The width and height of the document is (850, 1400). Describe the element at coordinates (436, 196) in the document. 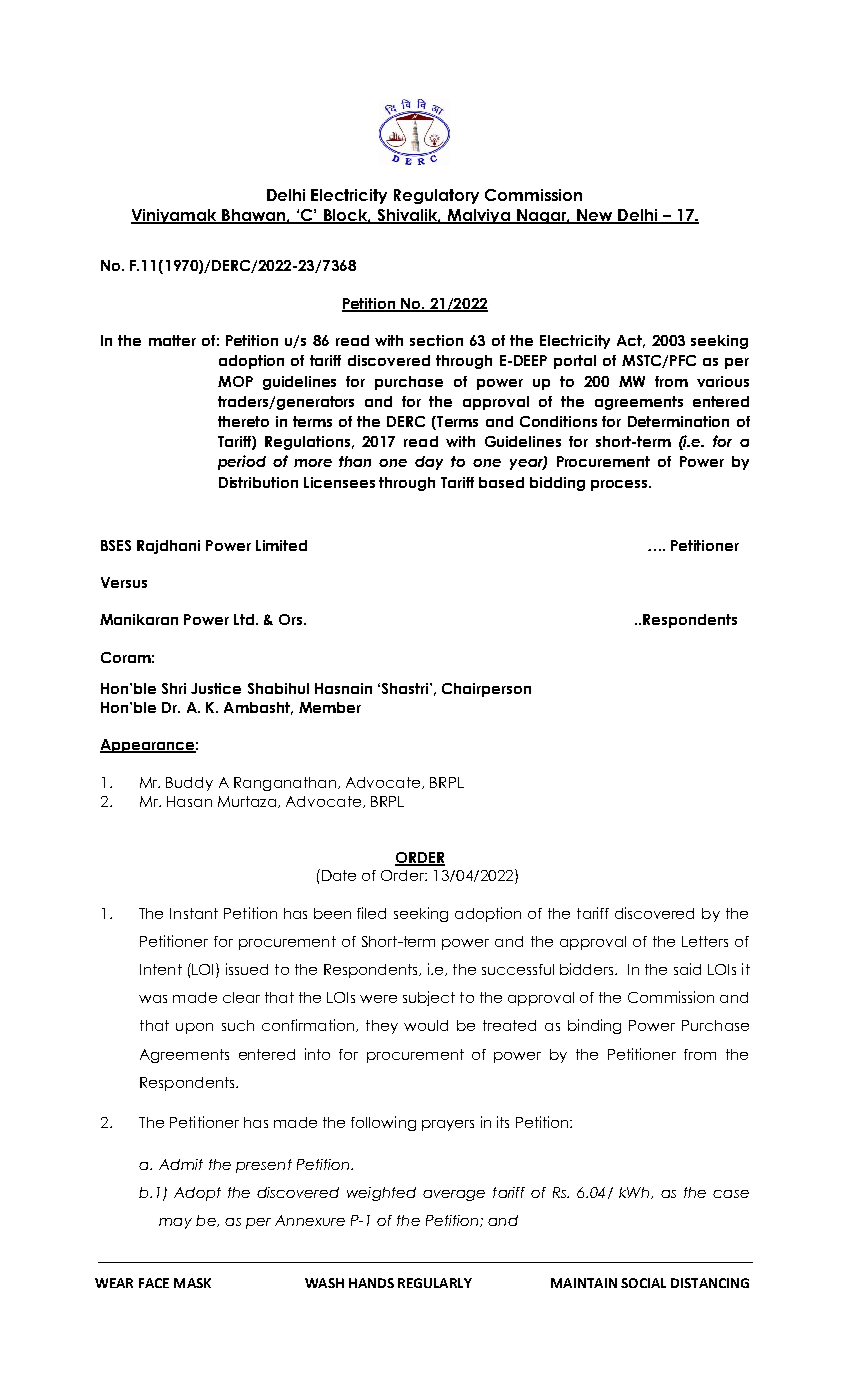

I see `Regulatory` at that location.
